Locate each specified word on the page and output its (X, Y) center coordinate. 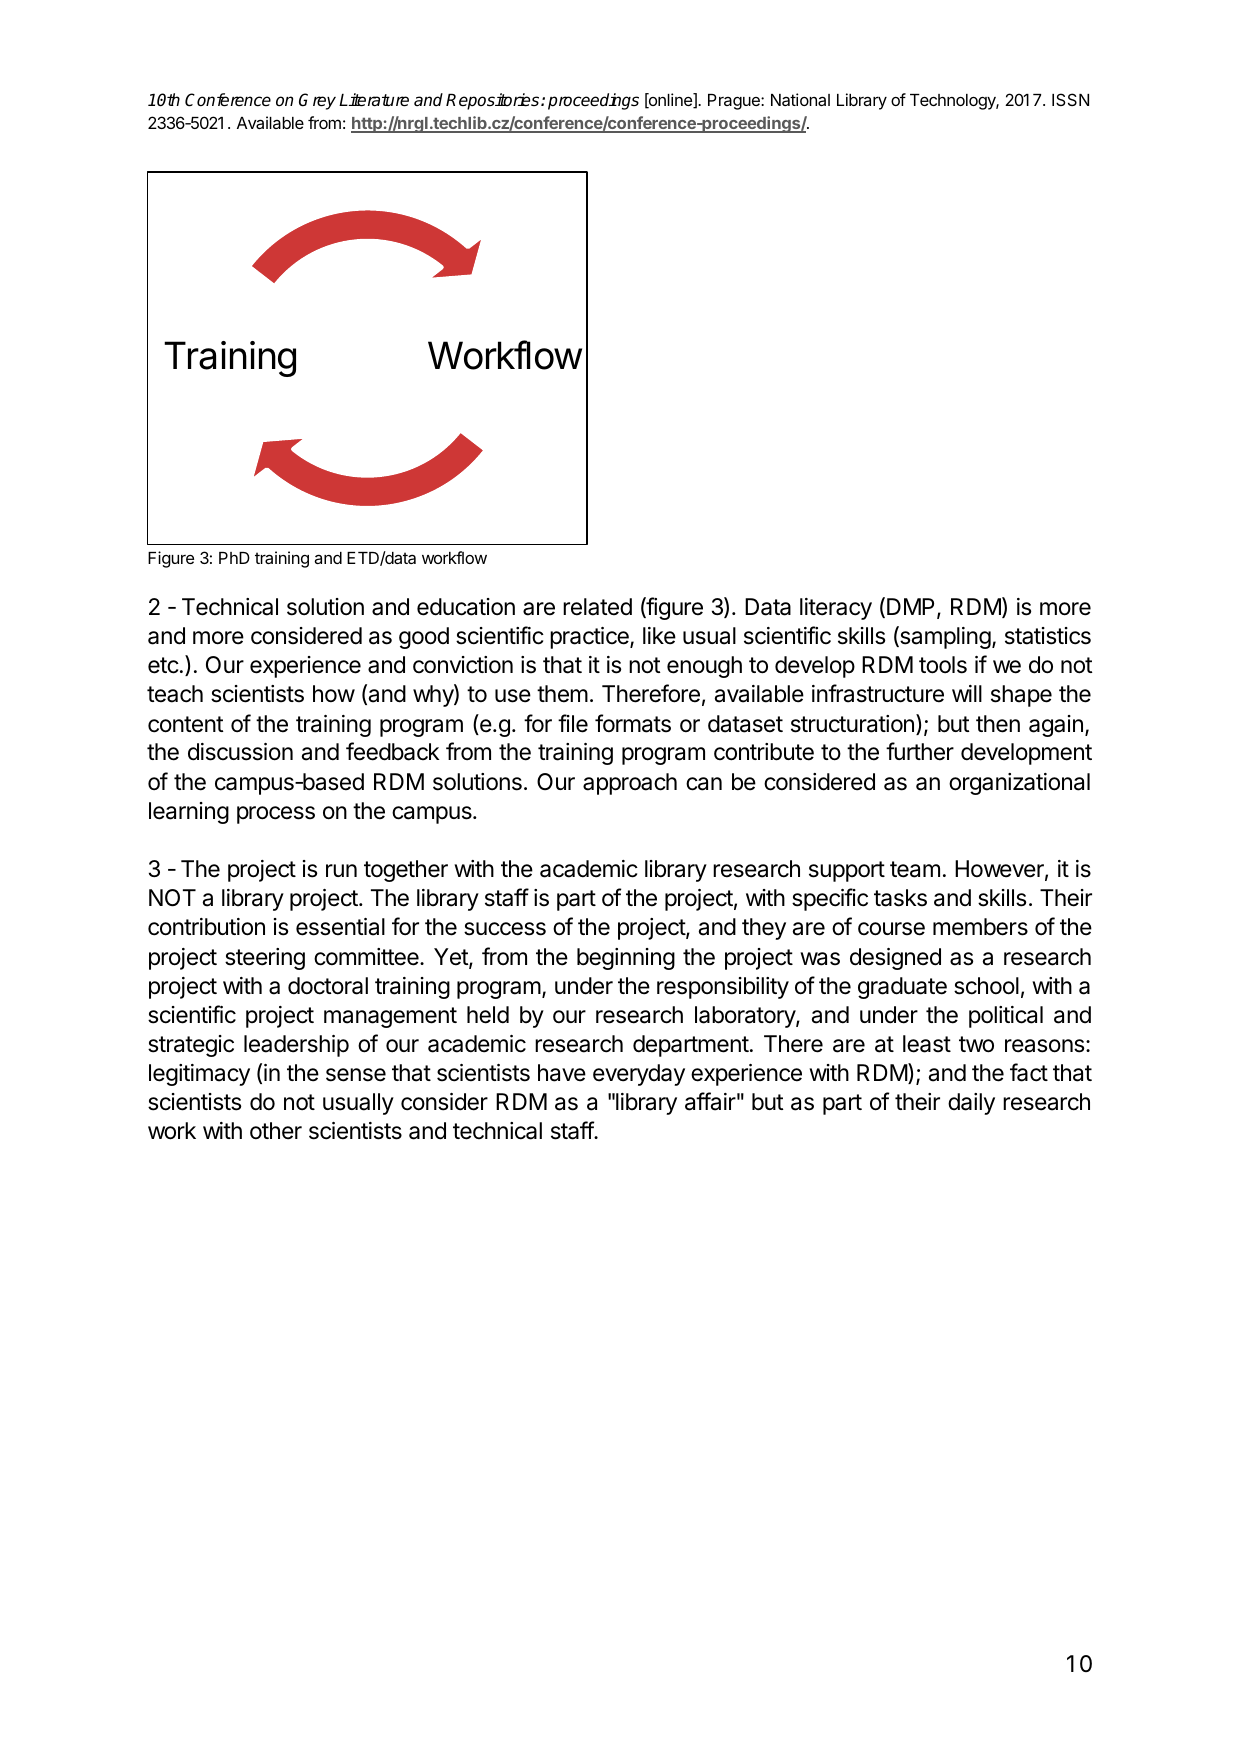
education (466, 607)
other (276, 1131)
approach (630, 784)
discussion (240, 752)
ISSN (1070, 99)
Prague (735, 102)
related (597, 607)
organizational (1019, 784)
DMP (912, 608)
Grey (317, 101)
